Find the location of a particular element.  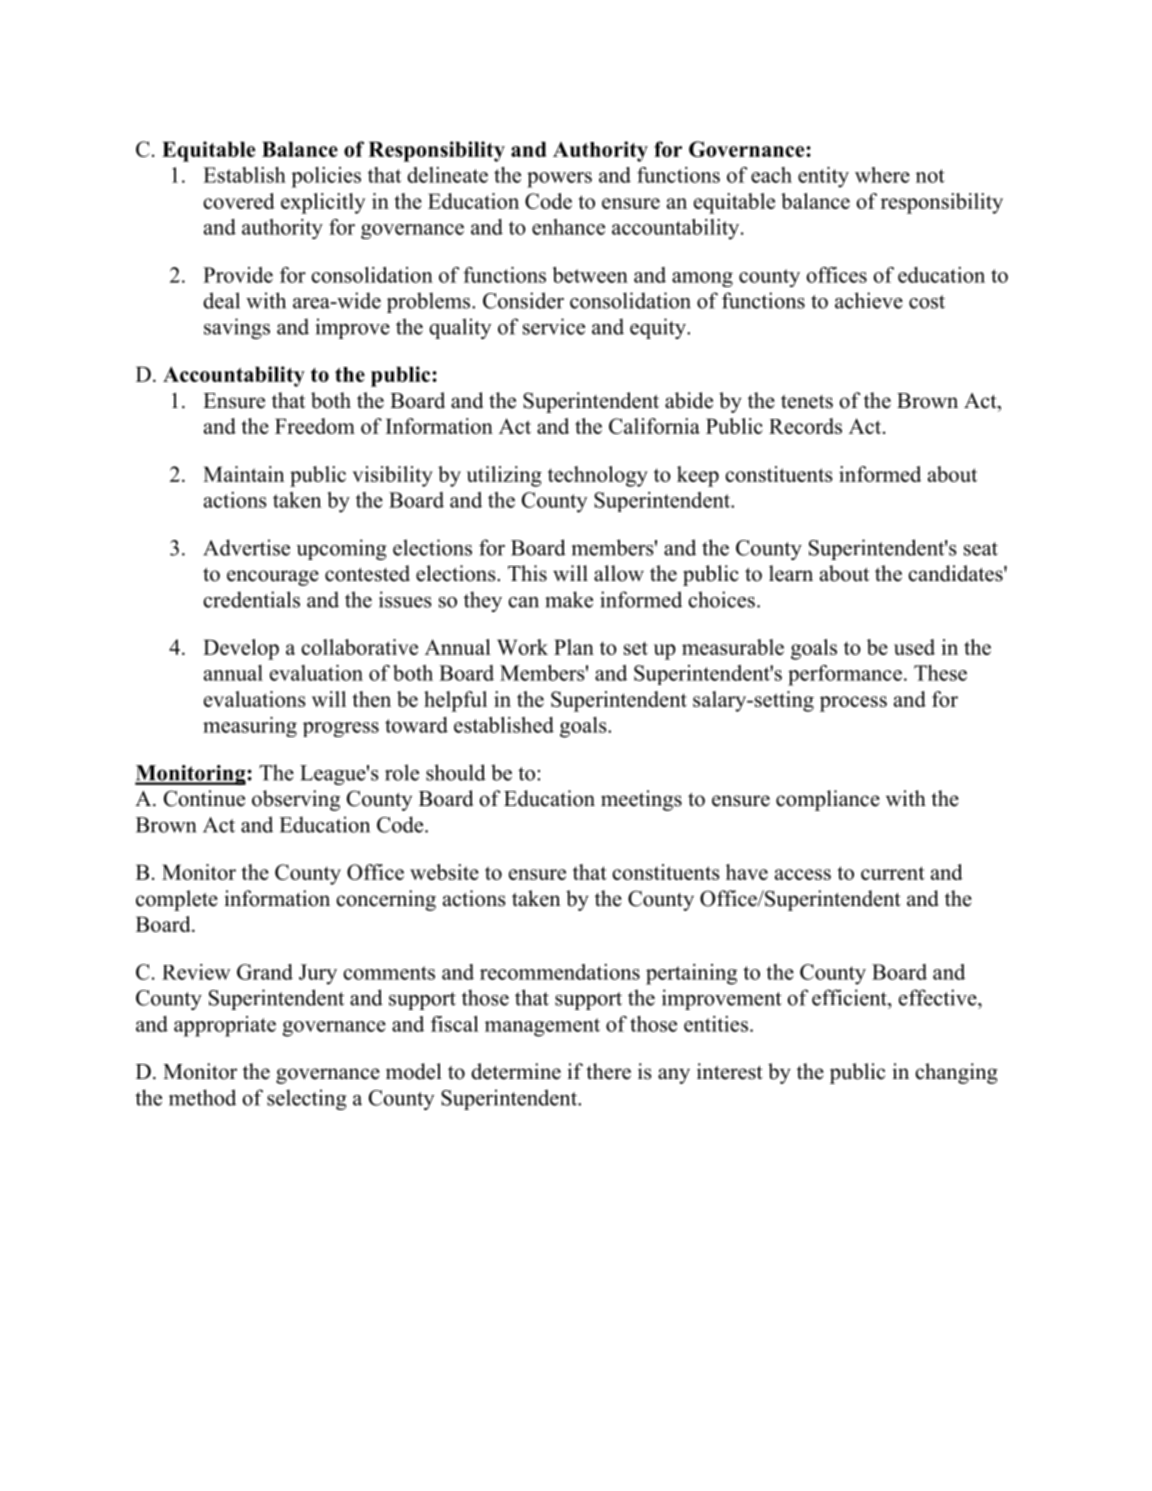

there is located at coordinates (608, 1071).
